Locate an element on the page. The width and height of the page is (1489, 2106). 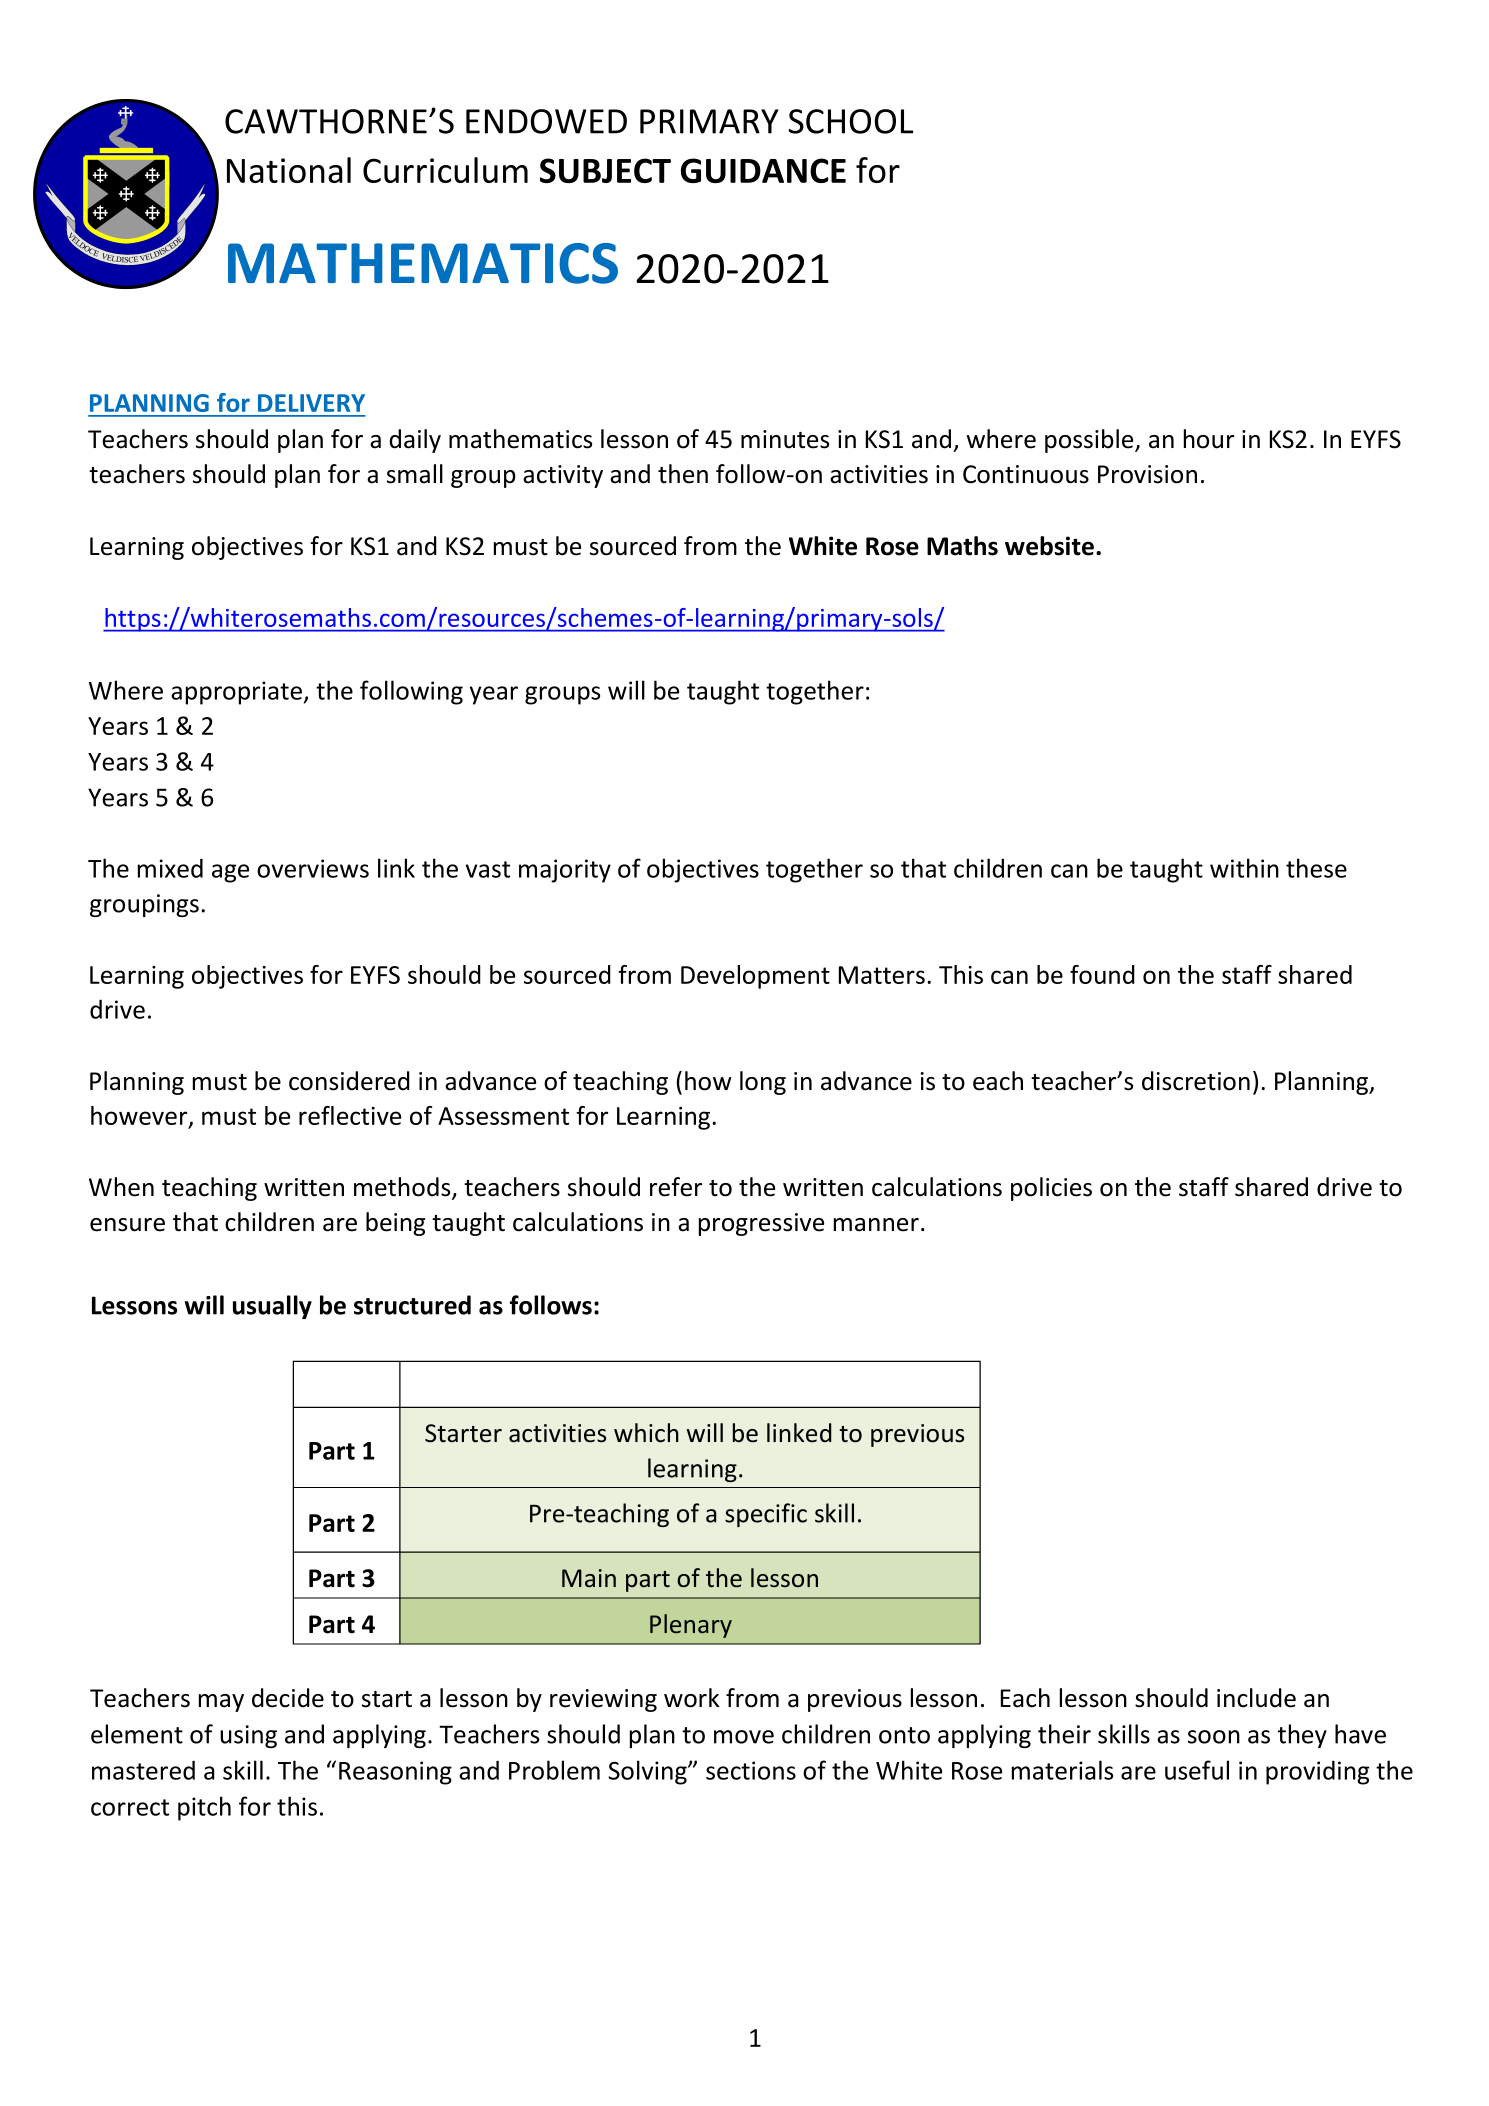
using is located at coordinates (248, 1736).
